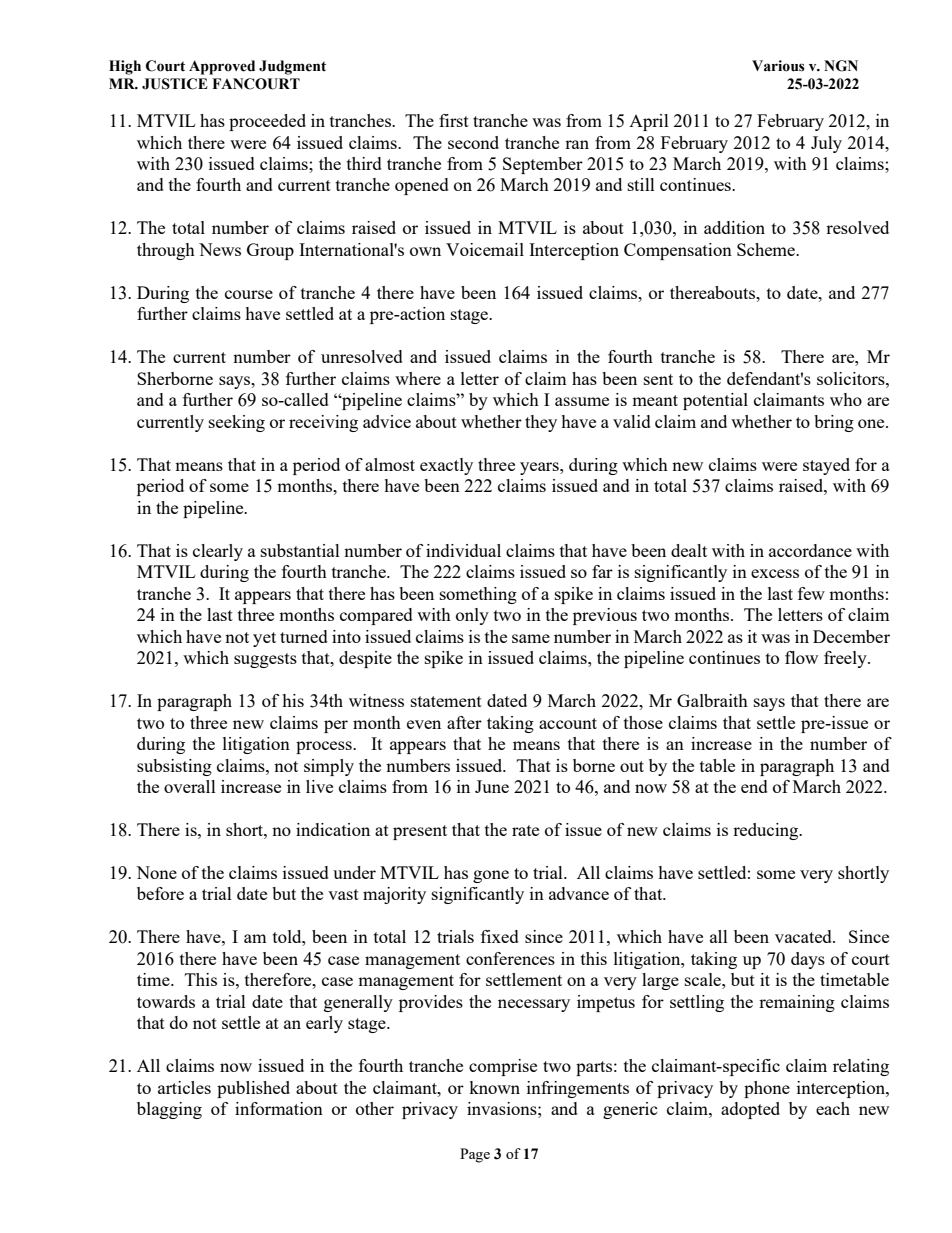 The height and width of the screenshot is (1233, 952). I want to click on Approved, so click(222, 67).
